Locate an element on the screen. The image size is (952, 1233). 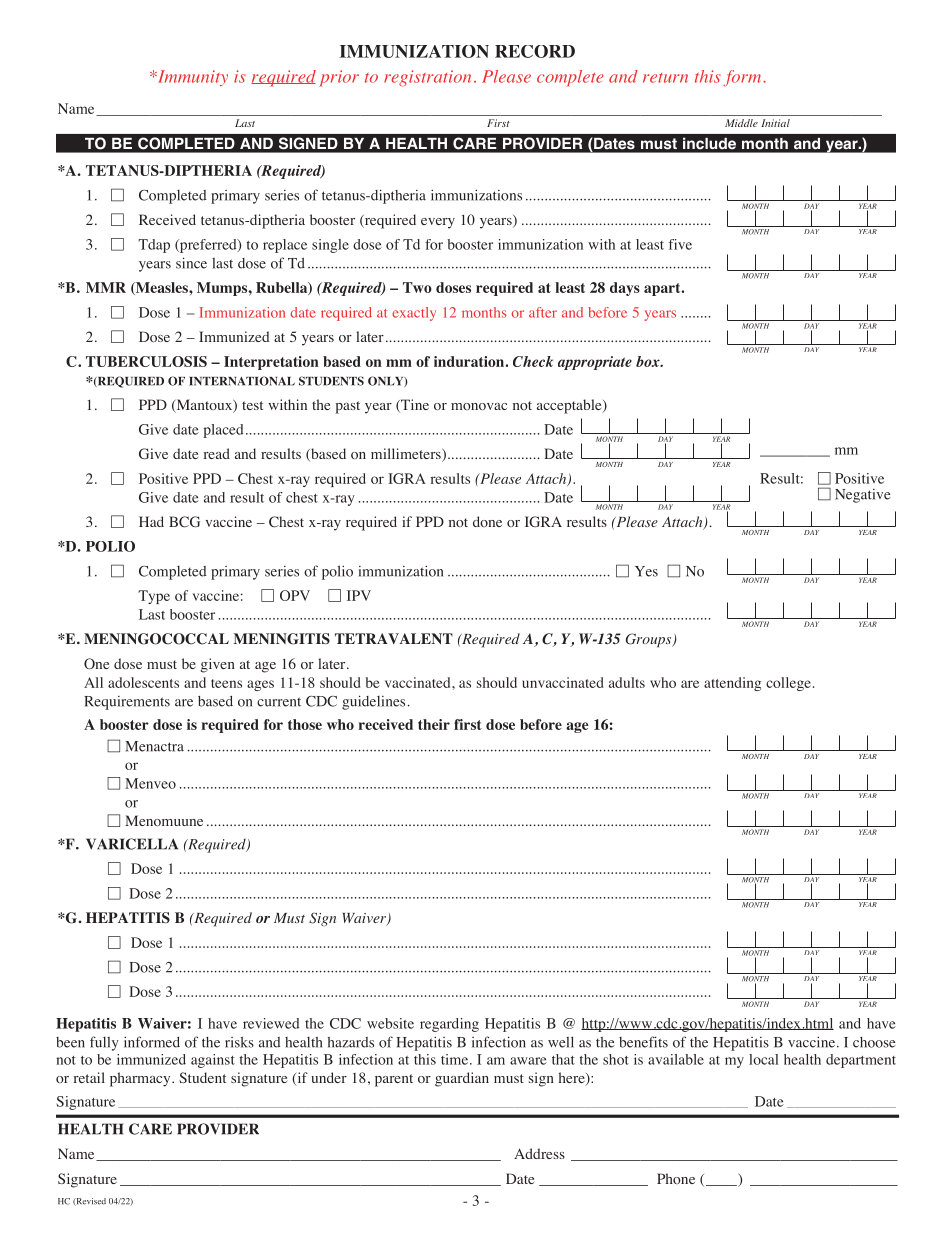
Phone is located at coordinates (676, 1178).
